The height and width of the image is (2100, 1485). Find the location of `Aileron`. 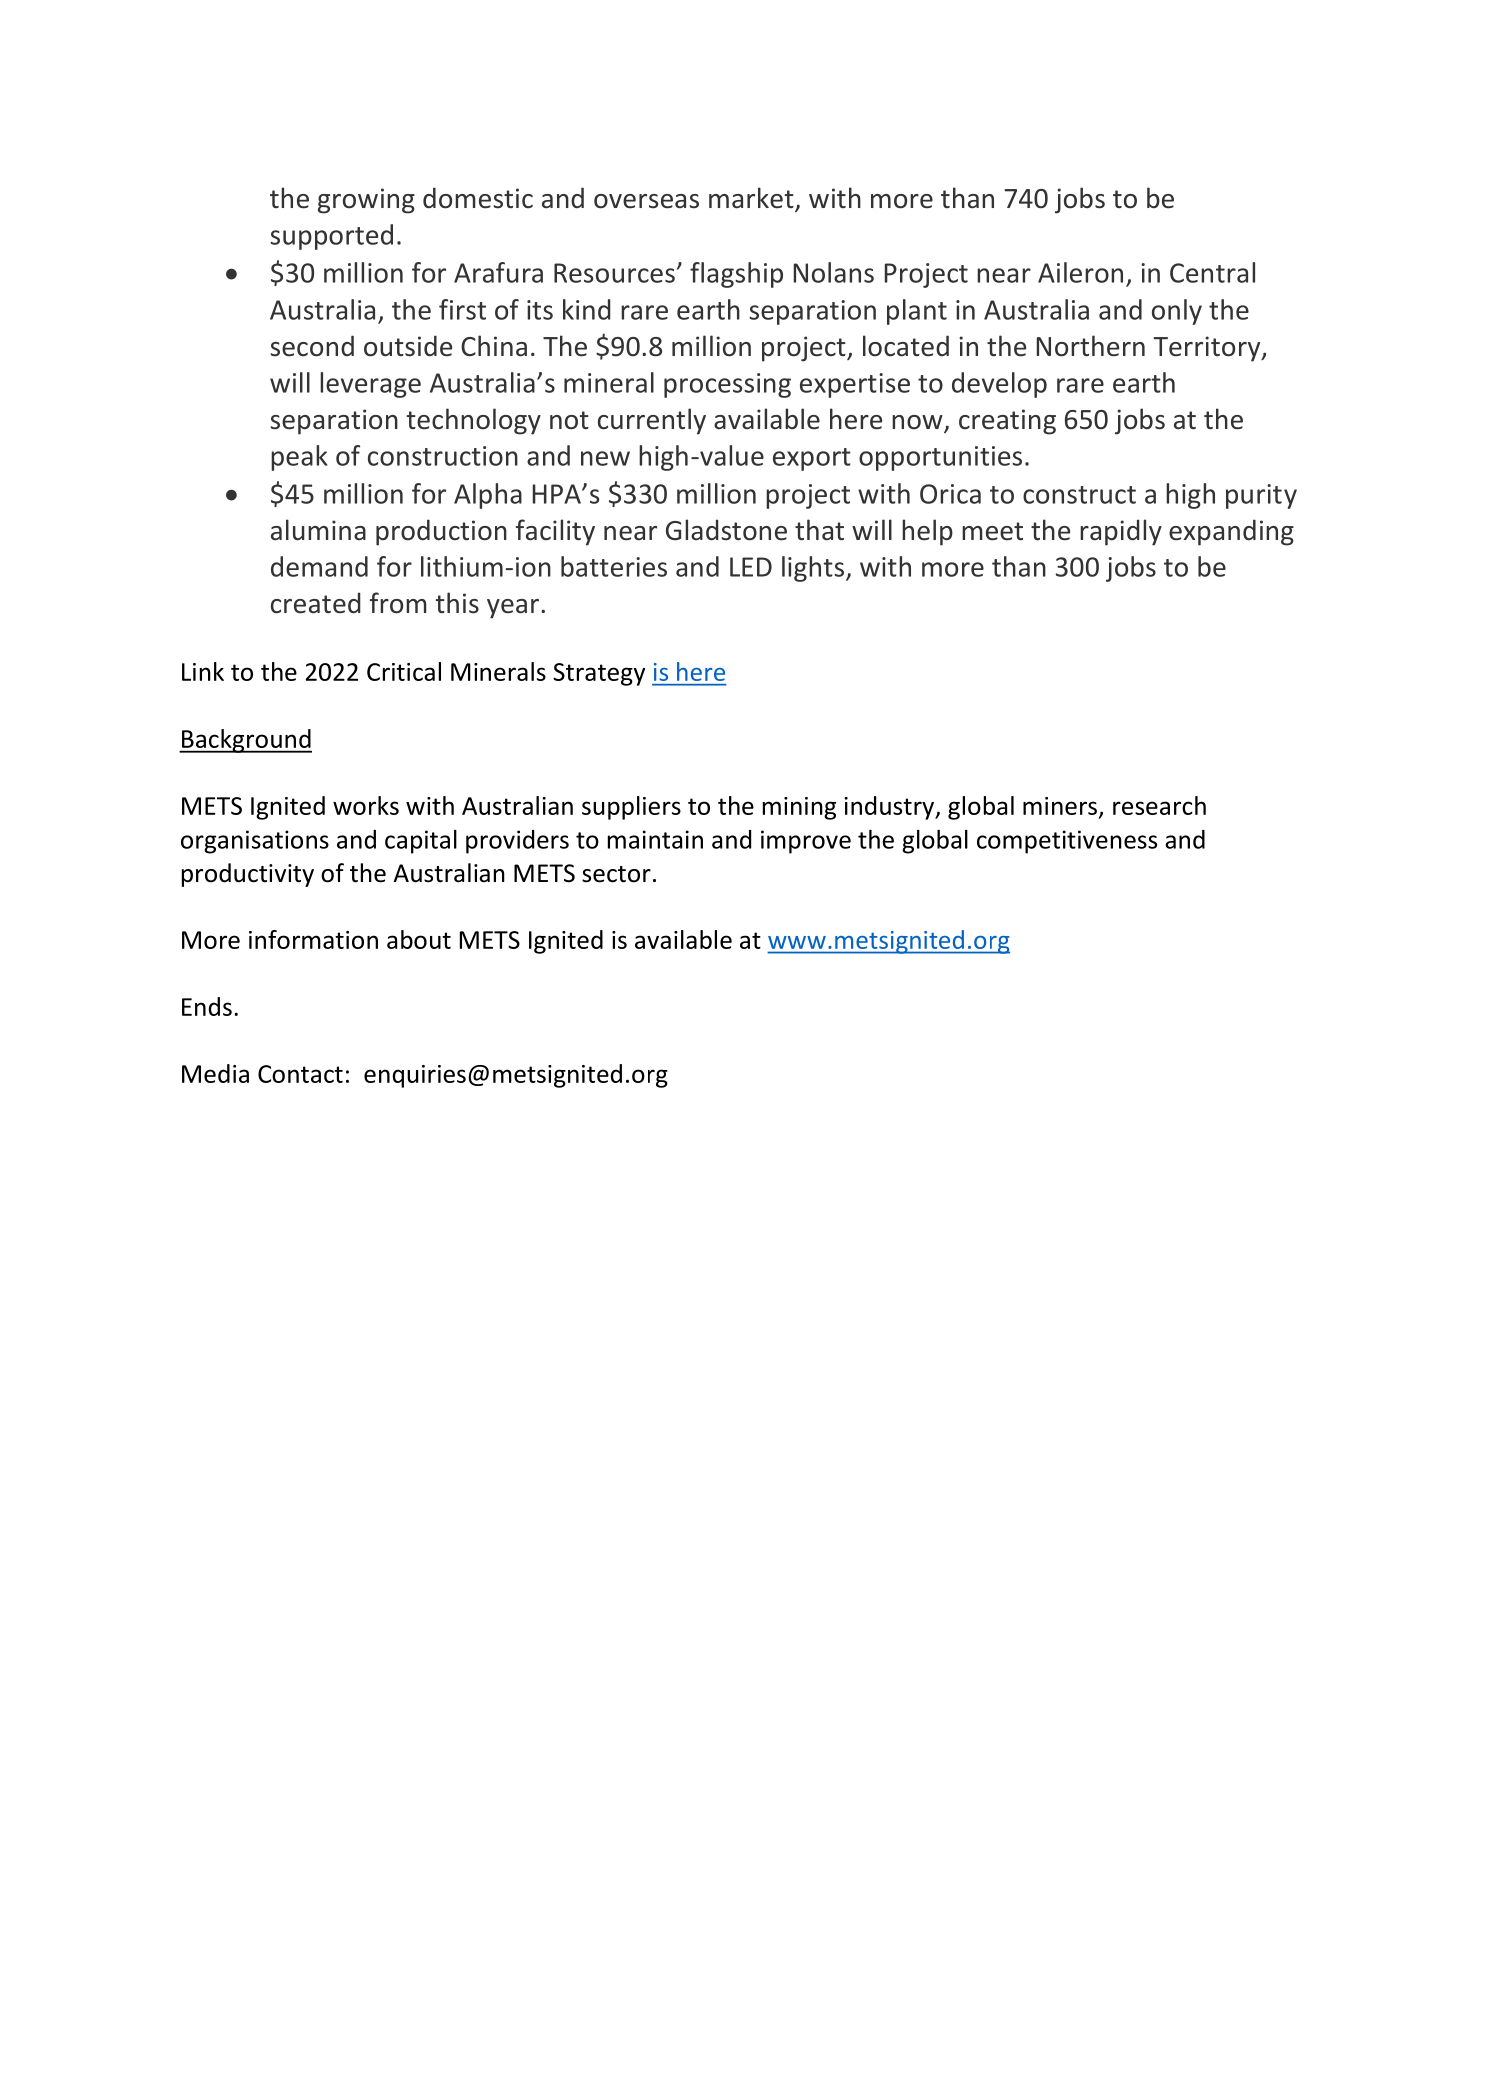

Aileron is located at coordinates (1080, 272).
